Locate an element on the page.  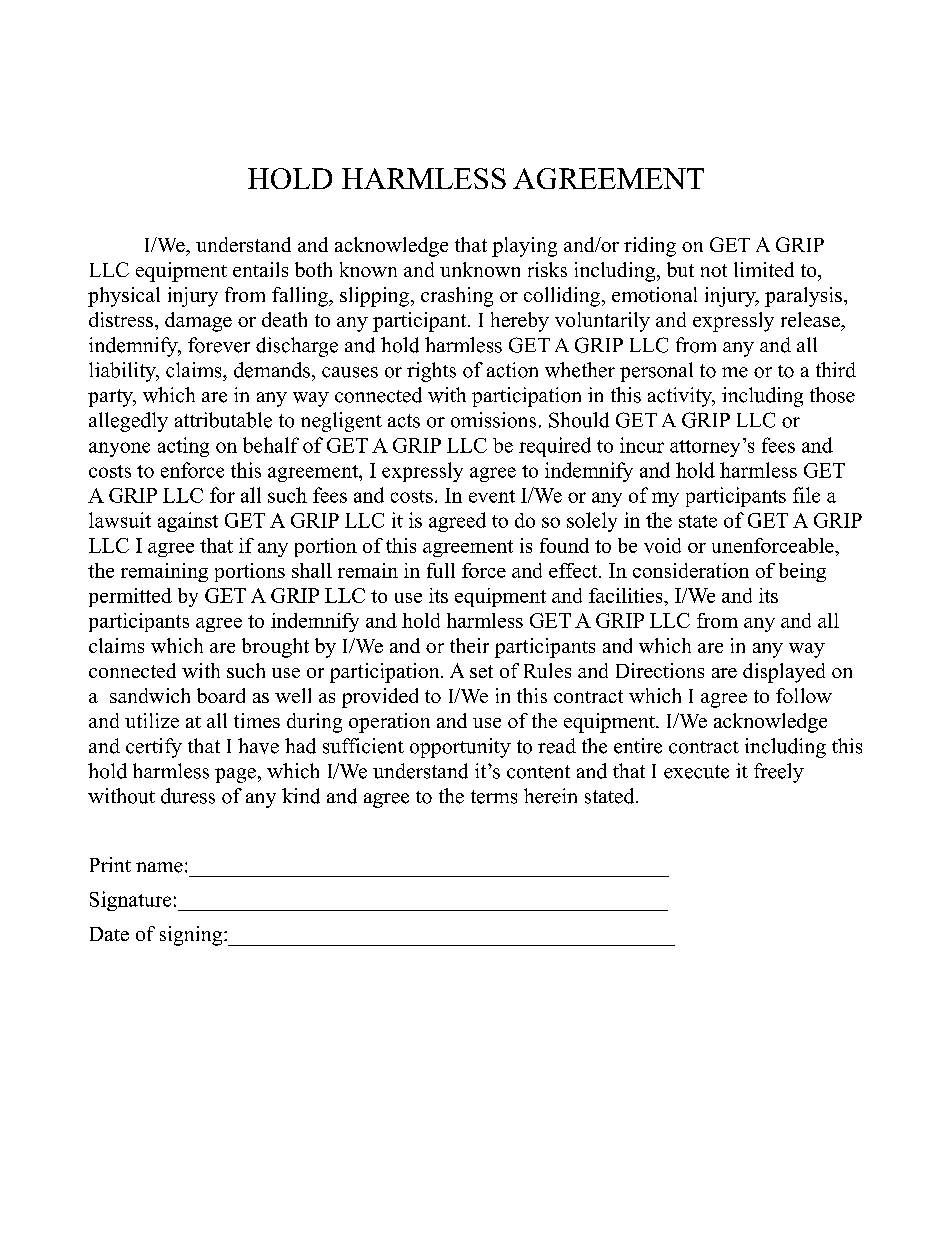
attributable is located at coordinates (223, 420).
